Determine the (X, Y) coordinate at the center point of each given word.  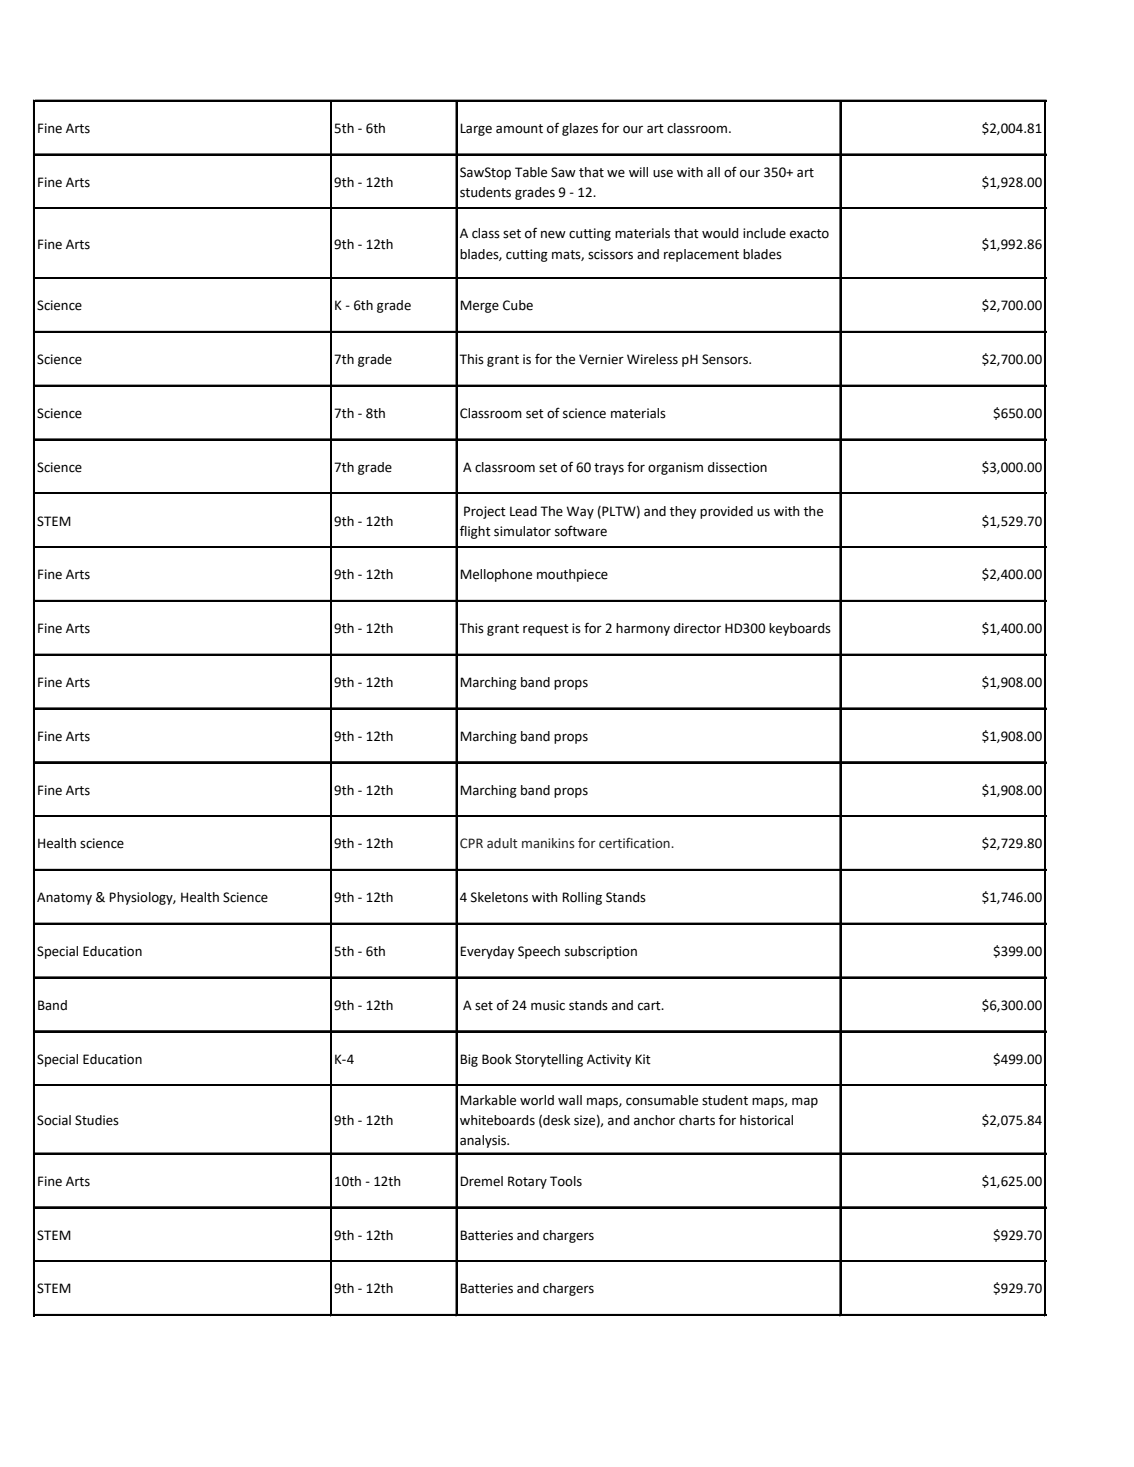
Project (485, 512)
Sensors (726, 359)
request (546, 630)
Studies (97, 1120)
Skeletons (499, 897)
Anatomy (64, 898)
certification (635, 843)
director (697, 628)
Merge (479, 306)
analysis (484, 1141)
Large (476, 129)
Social (54, 1120)
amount (519, 129)
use (663, 173)
